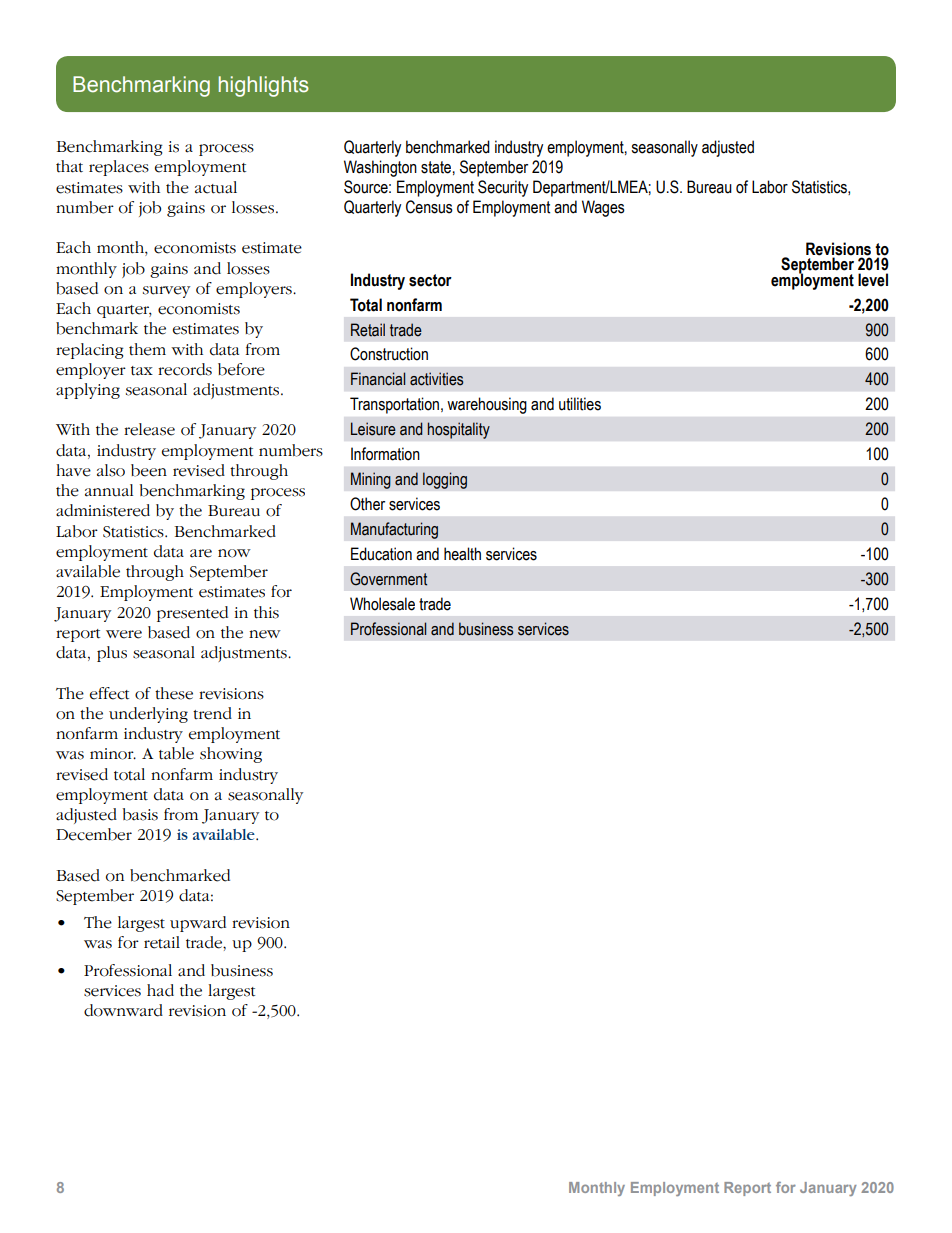 The height and width of the document is (1233, 952). What do you see at coordinates (436, 379) in the document?
I see `activities` at bounding box center [436, 379].
